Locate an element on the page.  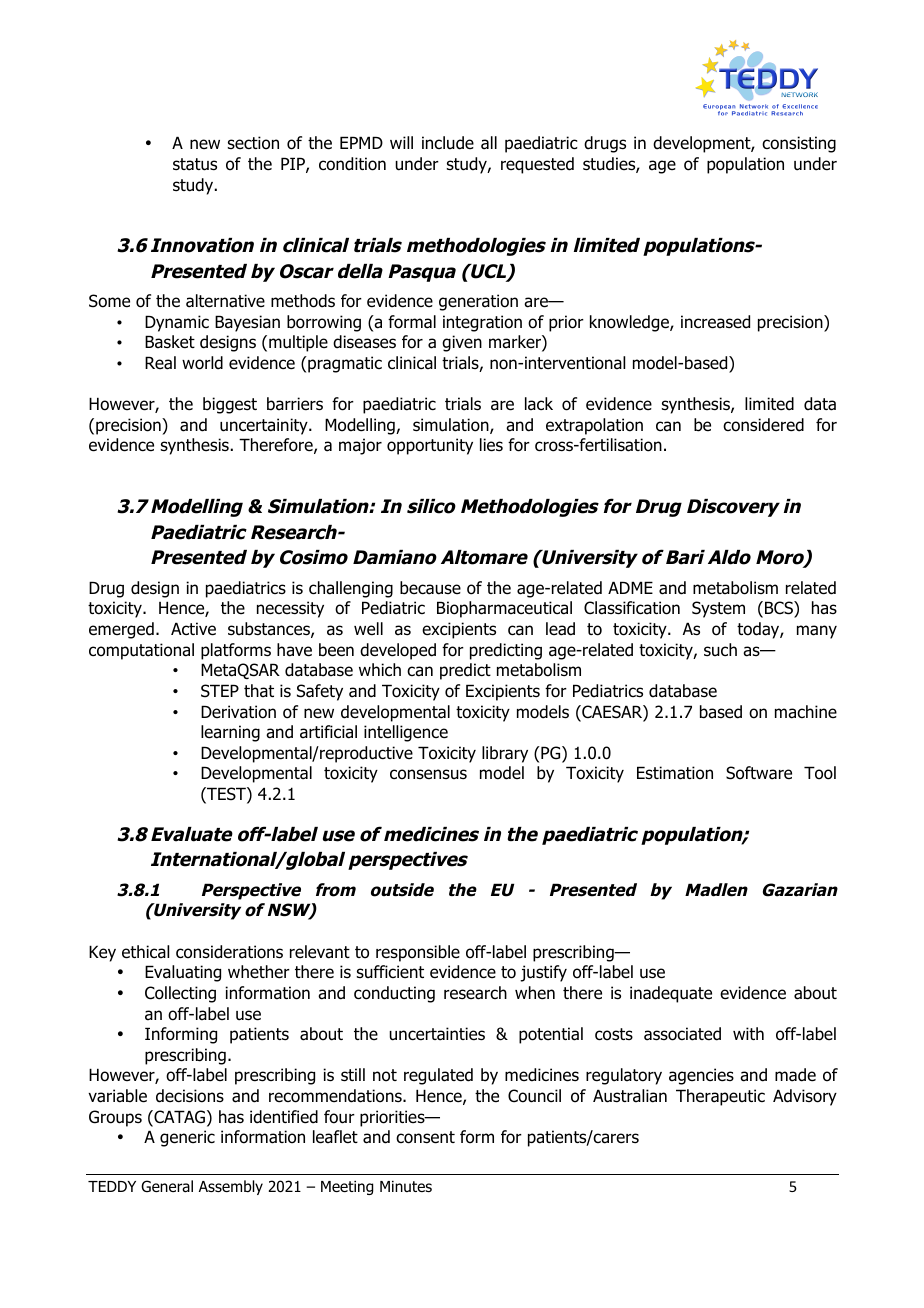
responsible is located at coordinates (418, 953).
